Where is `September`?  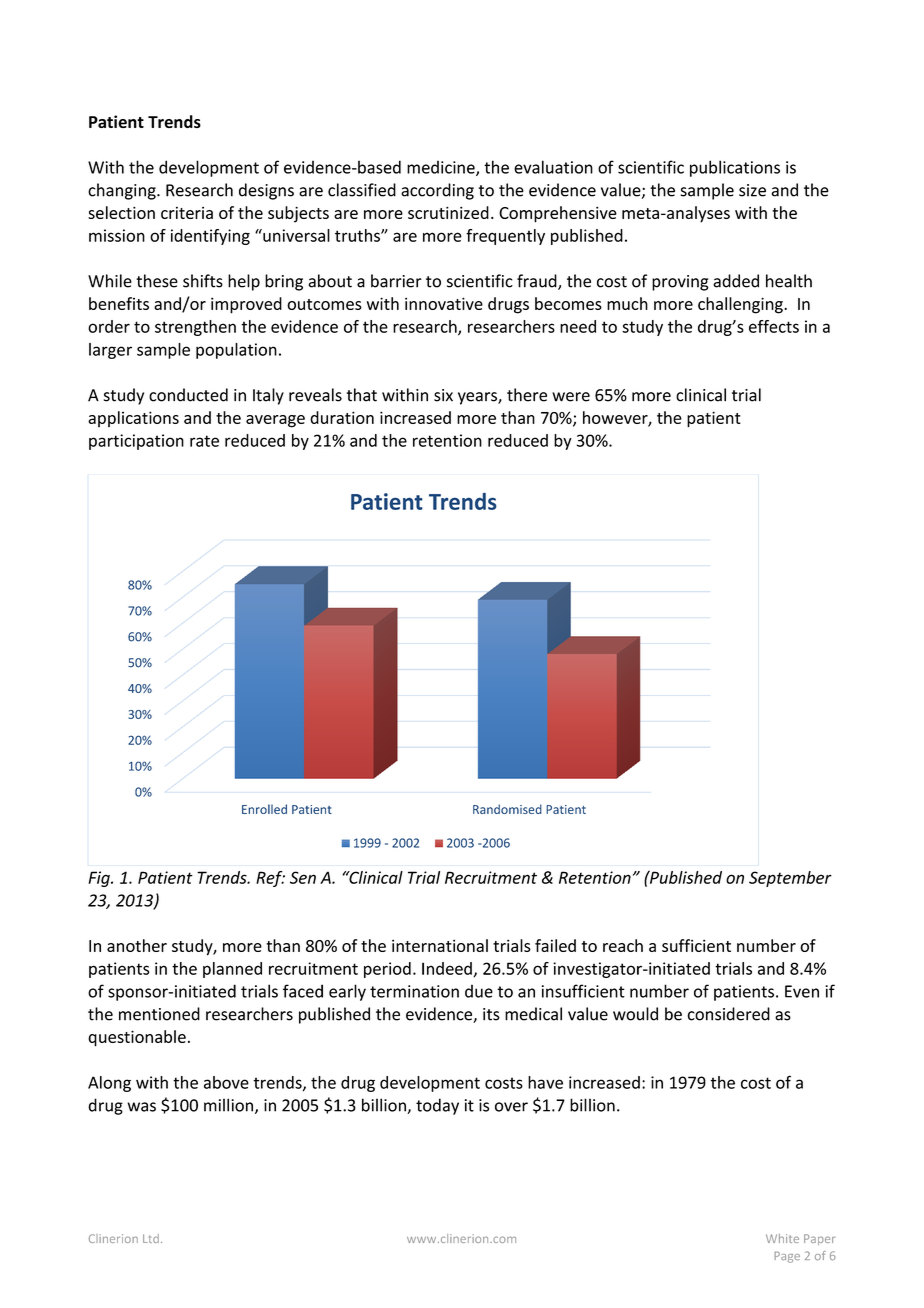 September is located at coordinates (790, 879).
